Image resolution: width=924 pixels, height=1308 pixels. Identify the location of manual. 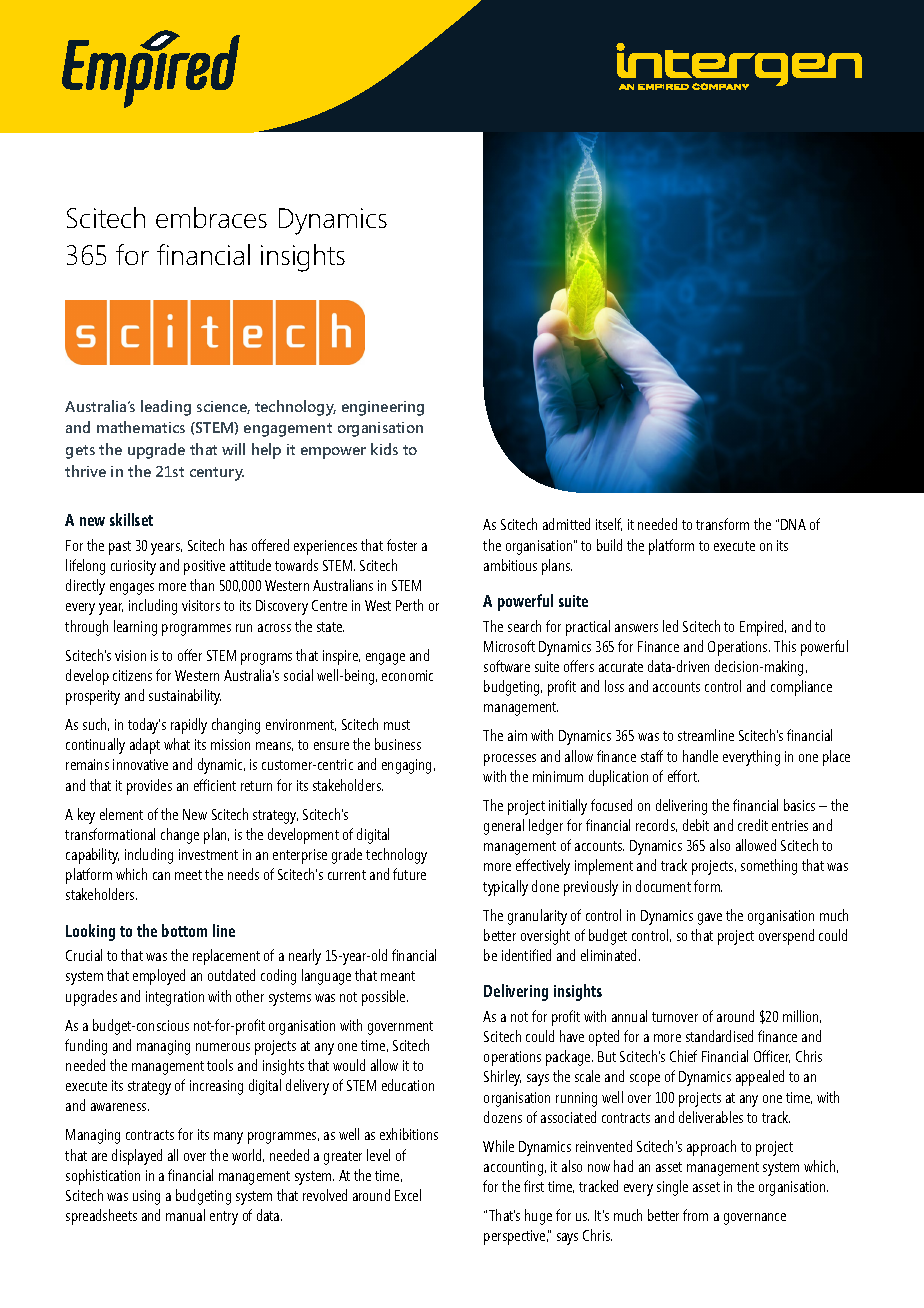
(185, 1215).
